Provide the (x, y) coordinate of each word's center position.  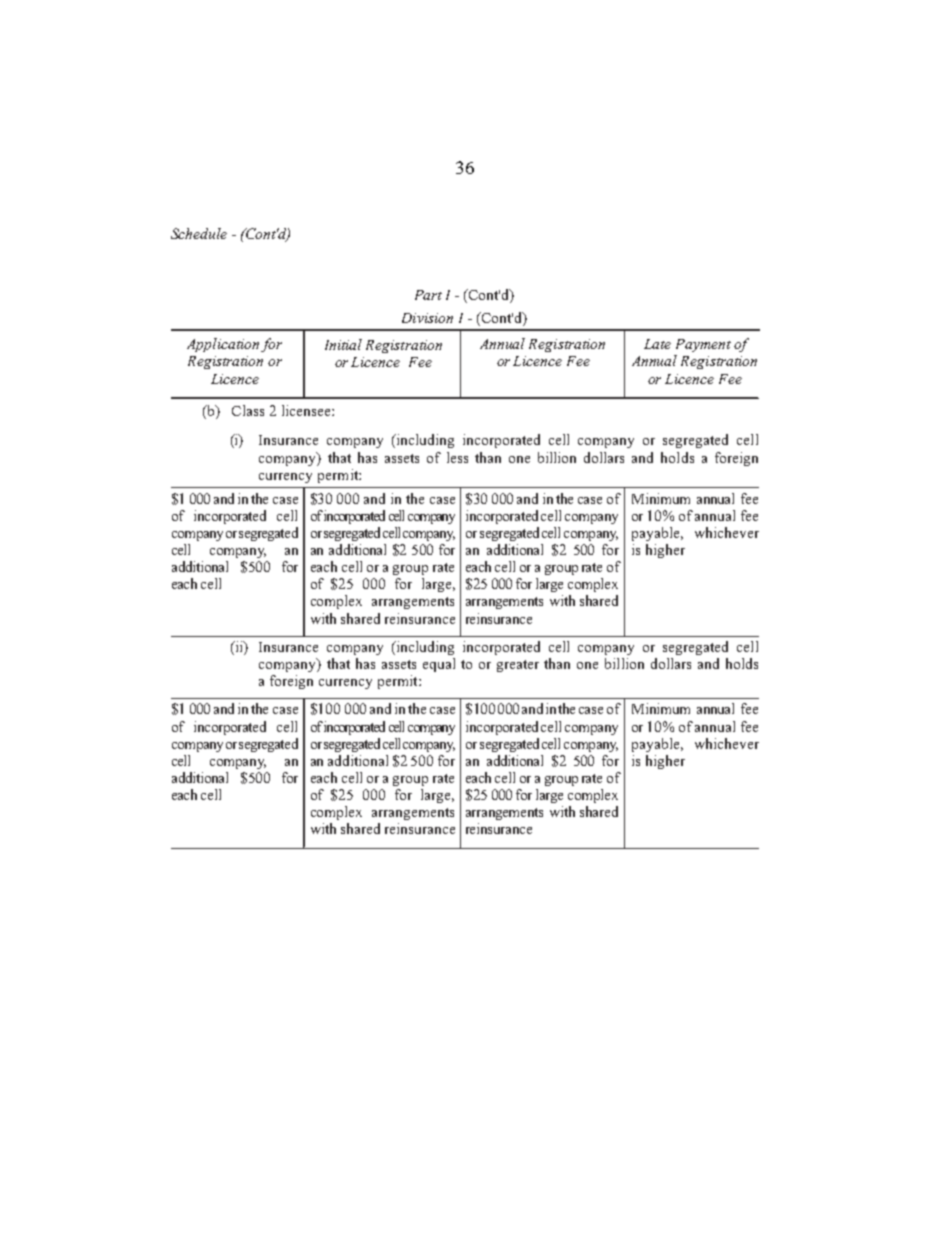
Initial (343, 344)
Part (428, 295)
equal (439, 665)
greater (518, 666)
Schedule (199, 233)
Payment (703, 345)
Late (657, 344)
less (457, 457)
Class (248, 410)
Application (223, 345)
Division (427, 318)
